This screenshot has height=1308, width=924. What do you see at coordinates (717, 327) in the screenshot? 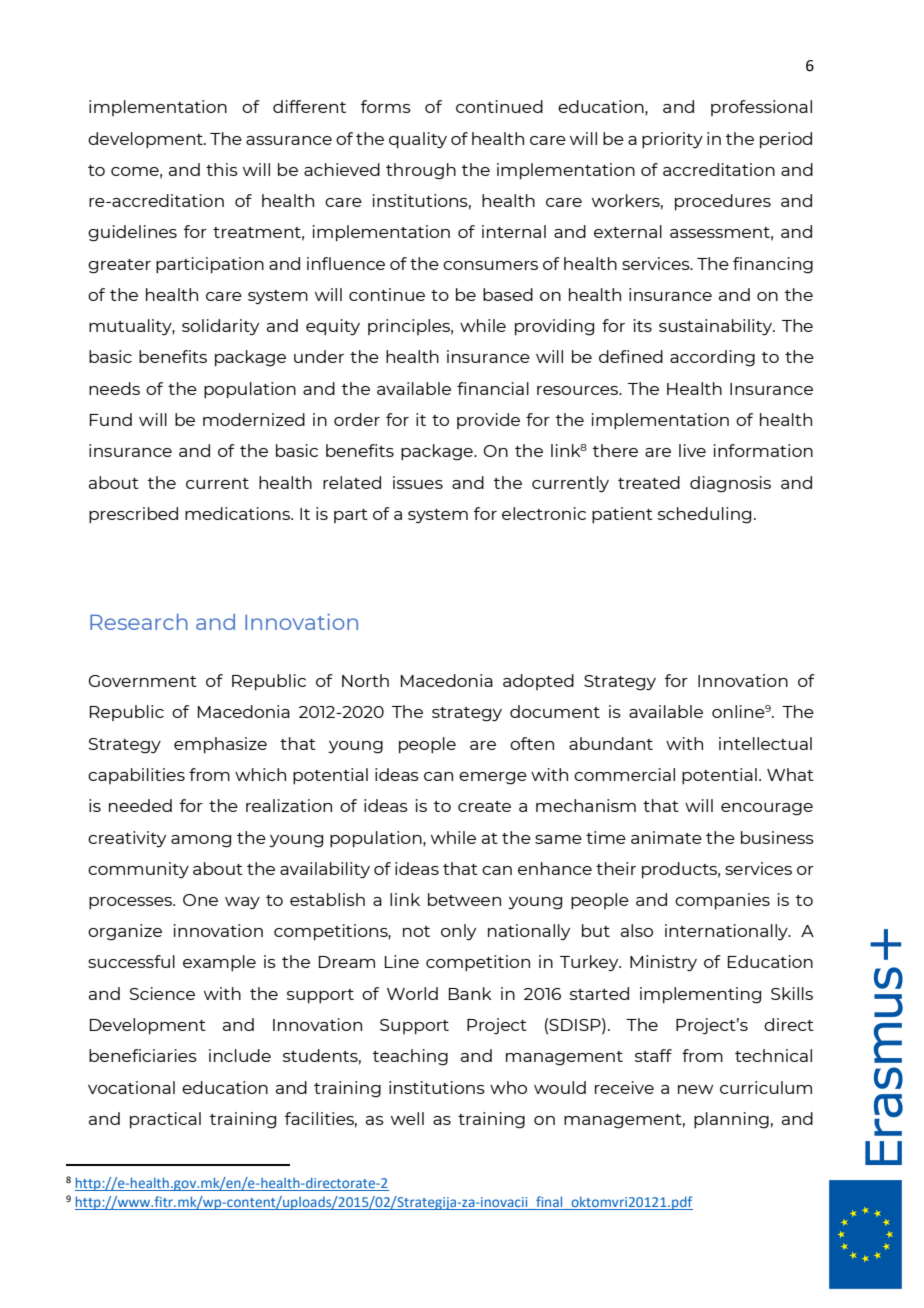
I see `sustainability` at bounding box center [717, 327].
